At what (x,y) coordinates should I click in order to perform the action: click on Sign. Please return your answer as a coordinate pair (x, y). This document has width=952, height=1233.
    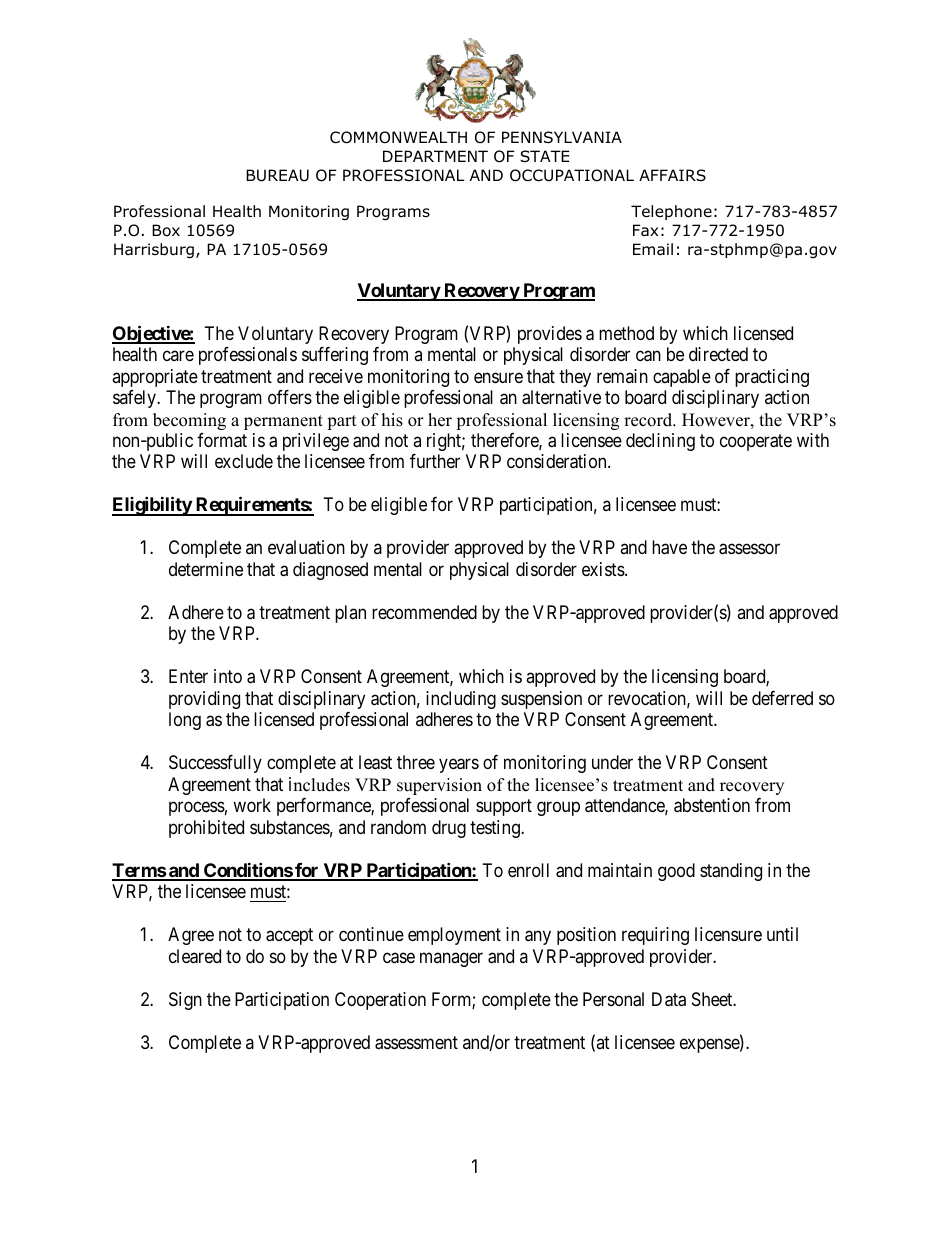
    Looking at the image, I should click on (185, 1001).
